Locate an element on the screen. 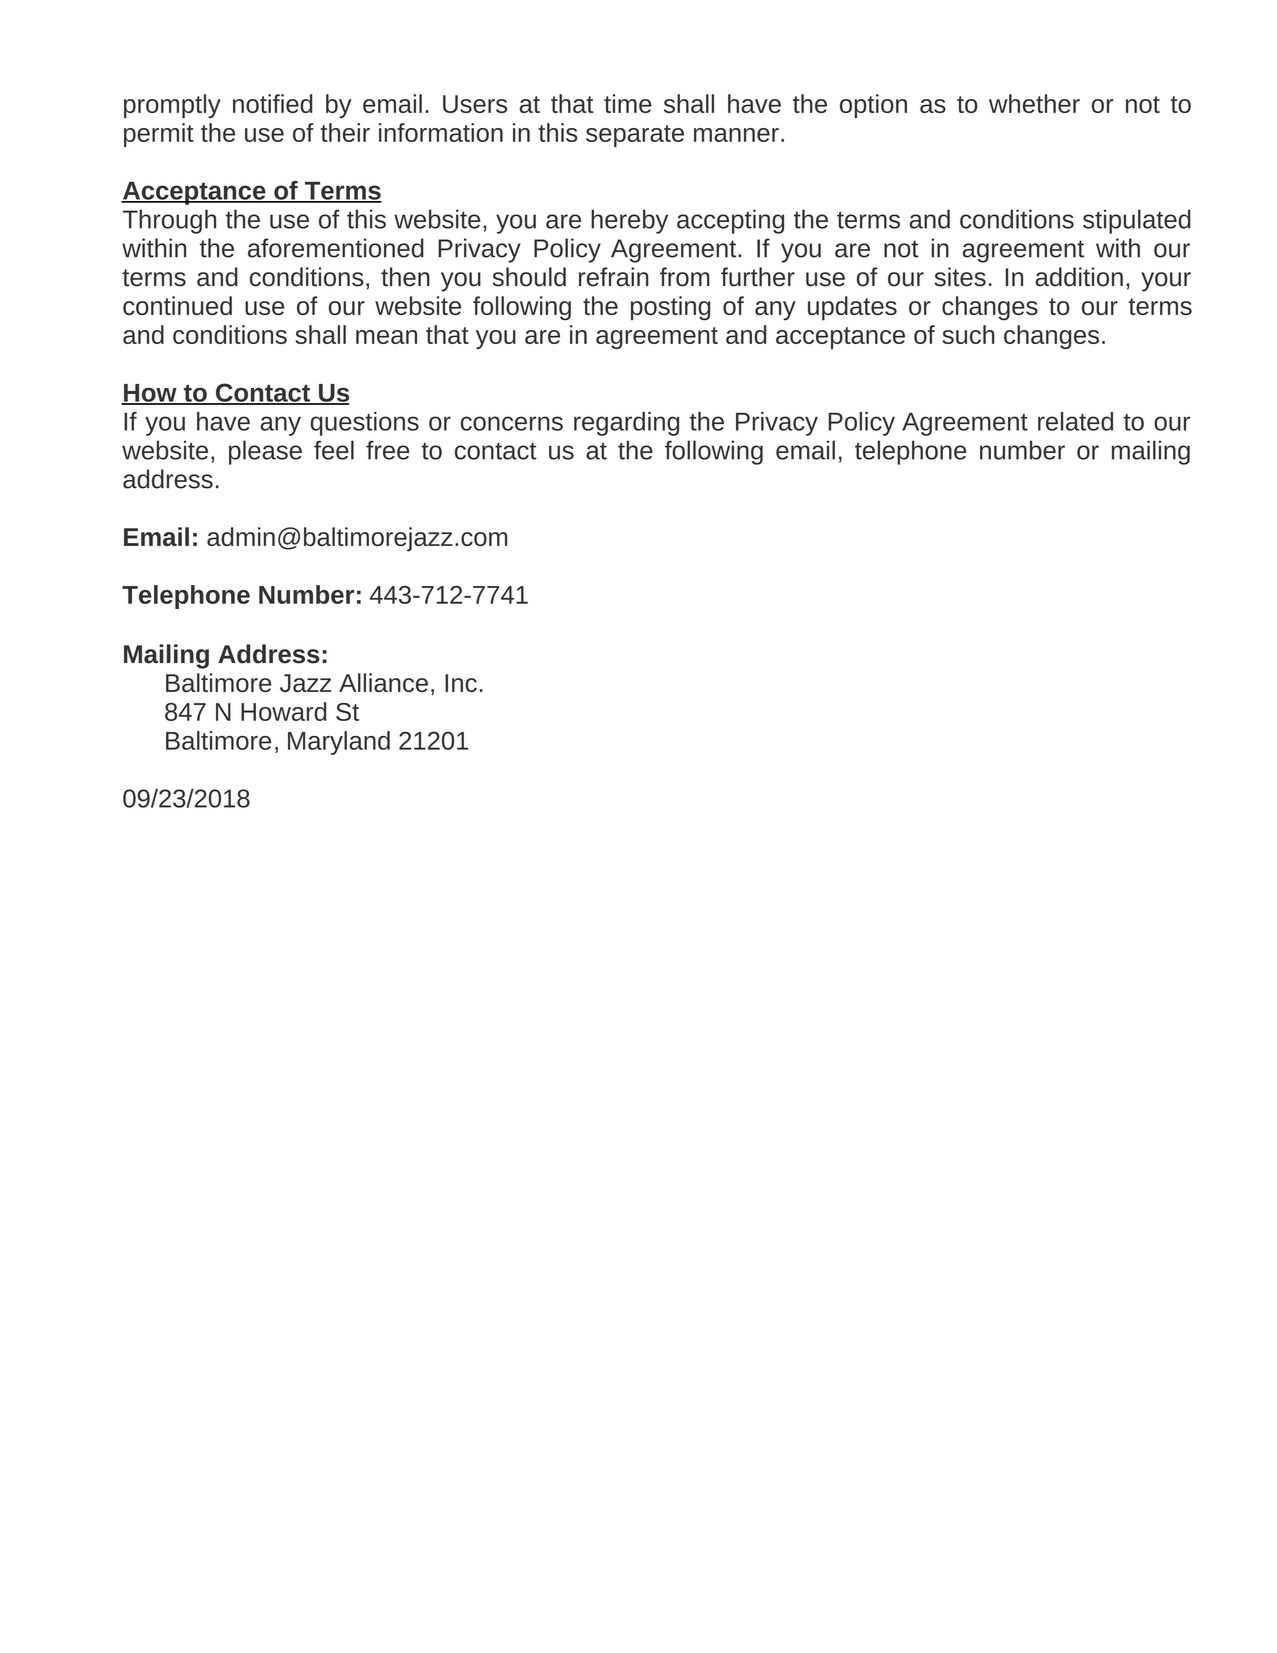 Image resolution: width=1277 pixels, height=1653 pixels. mean is located at coordinates (386, 337).
